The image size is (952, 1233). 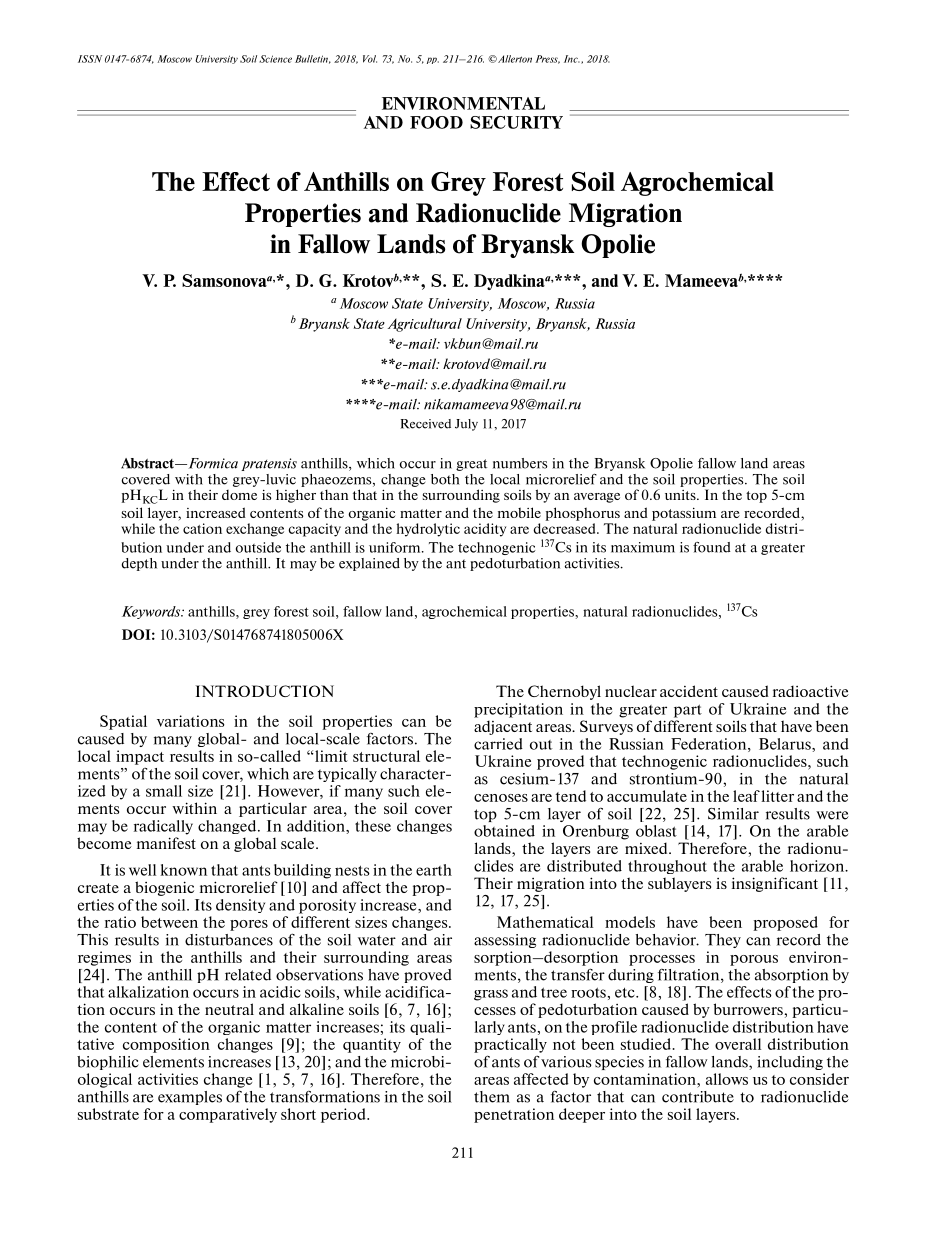 I want to click on SECURITY, so click(x=516, y=122).
